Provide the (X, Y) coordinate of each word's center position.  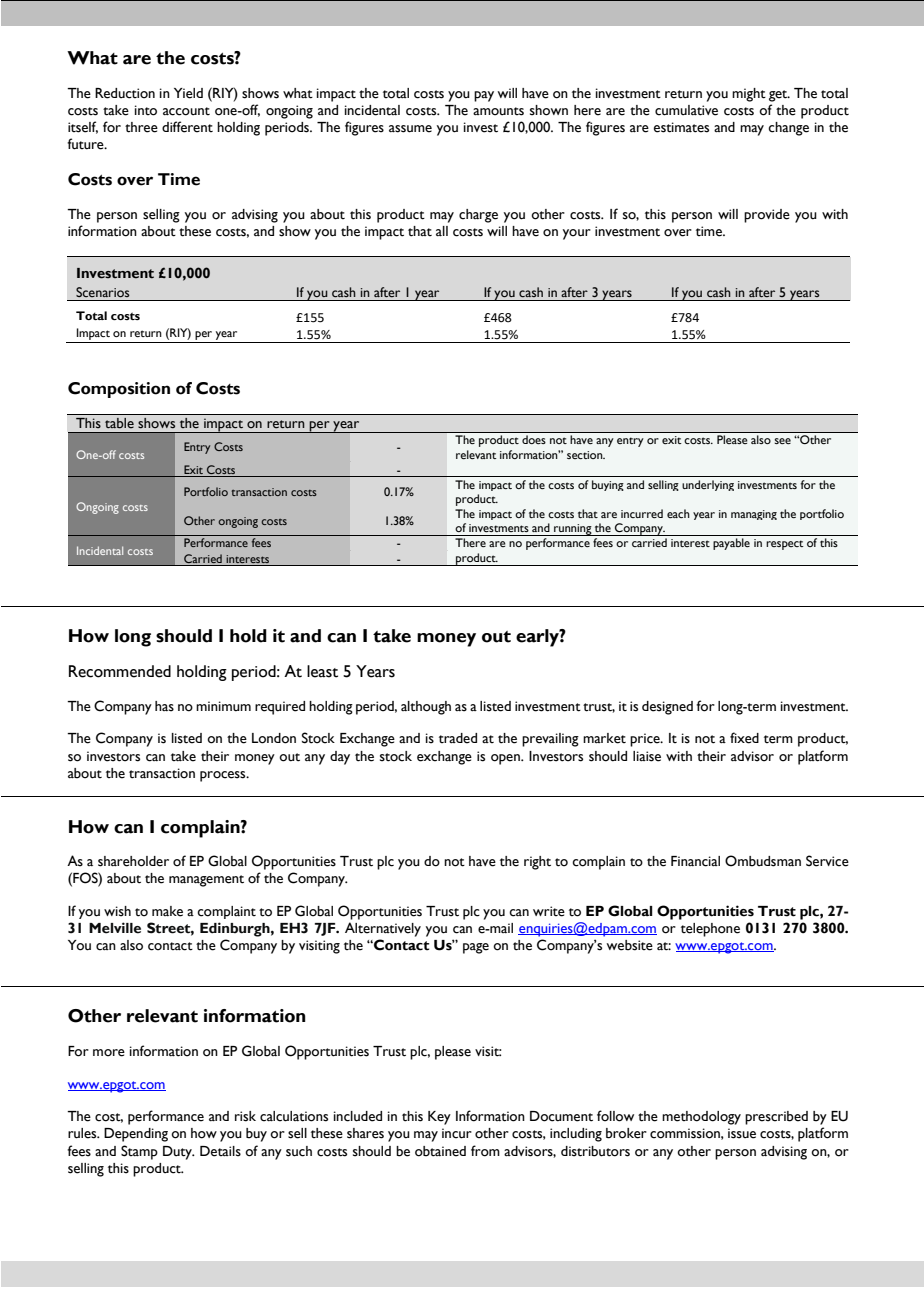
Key (439, 1118)
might (749, 95)
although (426, 708)
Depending (136, 1135)
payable (731, 544)
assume (410, 129)
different (187, 127)
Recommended (120, 671)
